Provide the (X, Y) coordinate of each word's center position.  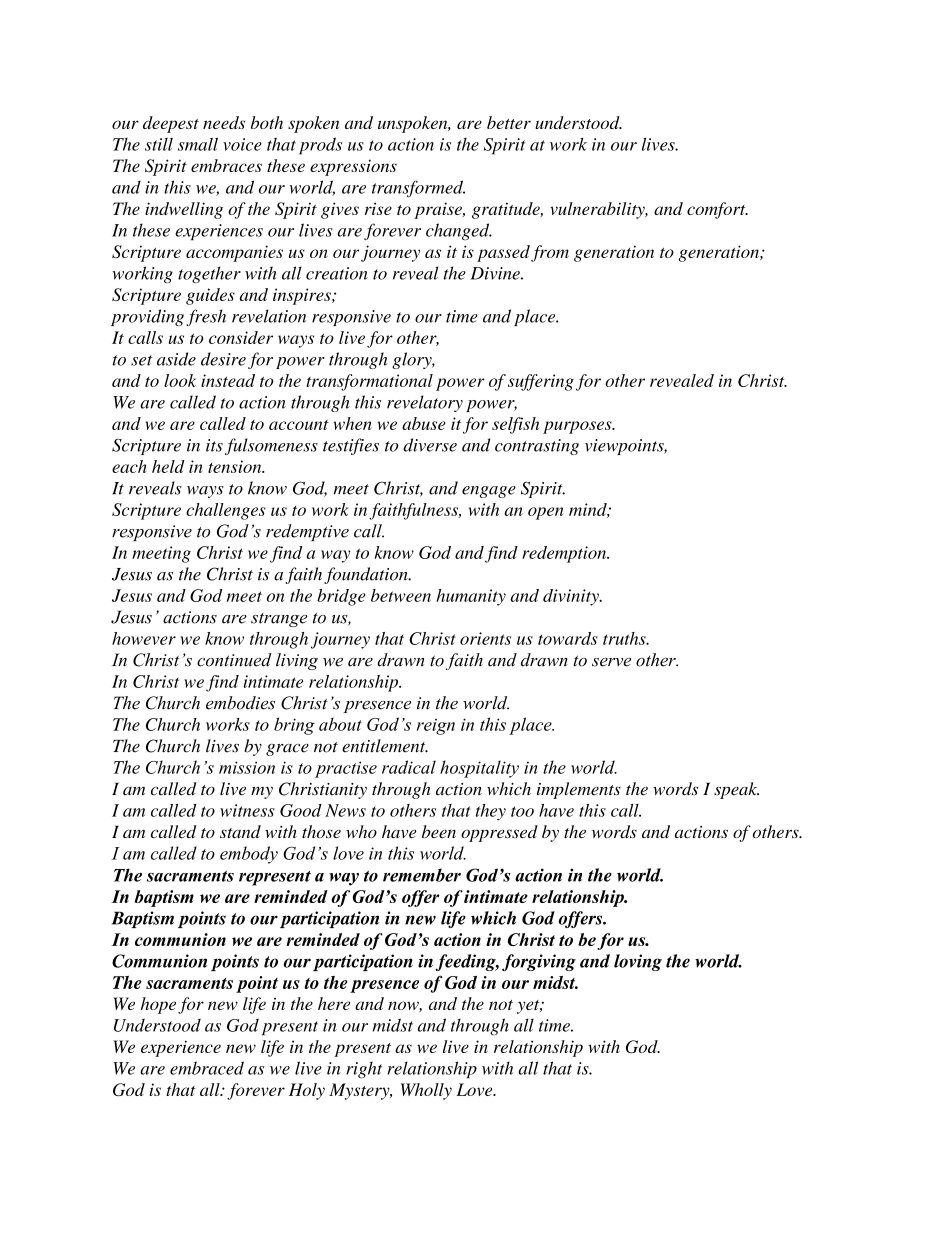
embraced (207, 1068)
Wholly (426, 1091)
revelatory (425, 403)
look (180, 380)
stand (240, 831)
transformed (418, 189)
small (198, 144)
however (144, 638)
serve (611, 662)
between (401, 595)
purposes (578, 427)
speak (736, 790)
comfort (717, 210)
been (439, 831)
